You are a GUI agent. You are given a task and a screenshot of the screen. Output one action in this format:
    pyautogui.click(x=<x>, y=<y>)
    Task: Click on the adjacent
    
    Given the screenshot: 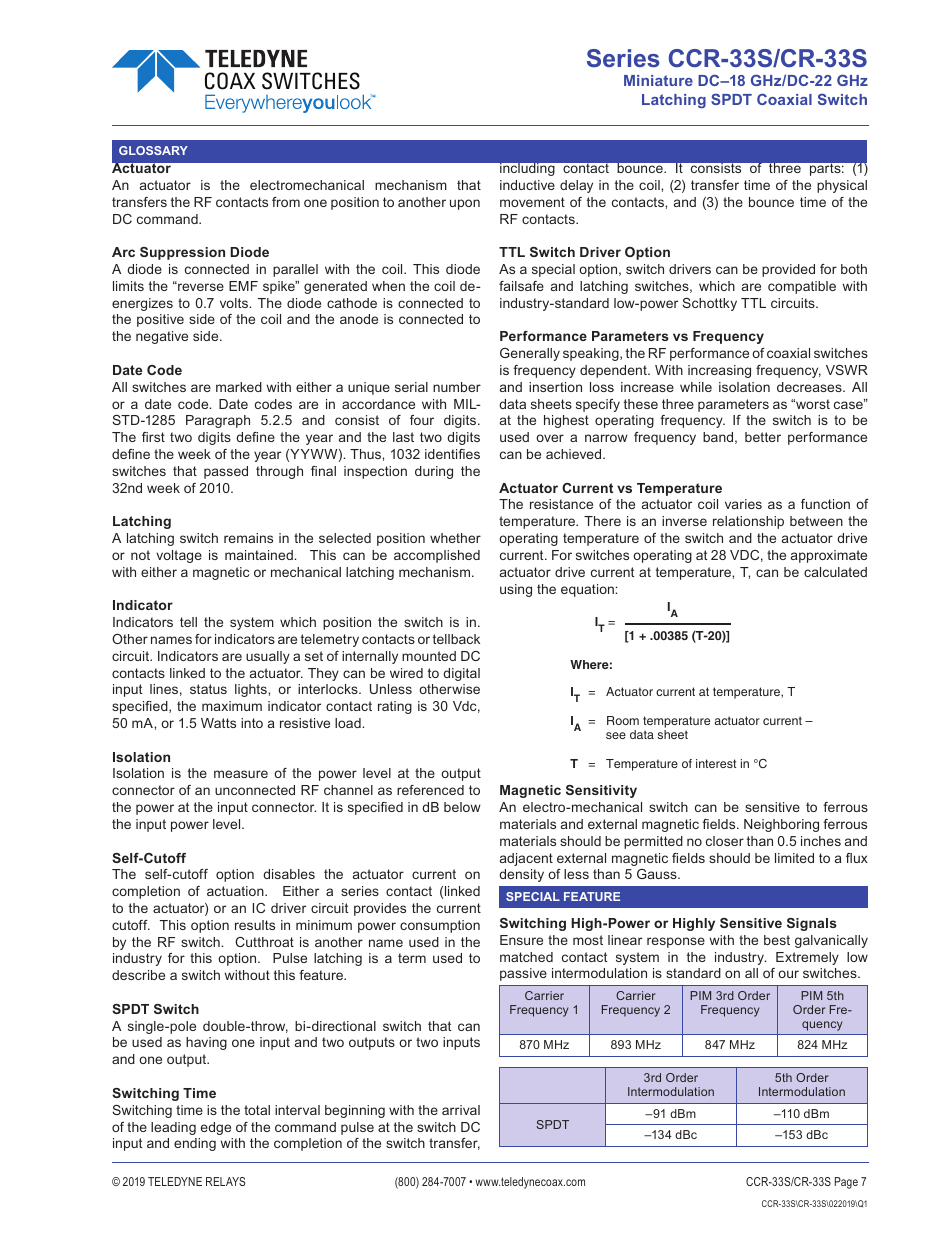 What is the action you would take?
    pyautogui.click(x=526, y=859)
